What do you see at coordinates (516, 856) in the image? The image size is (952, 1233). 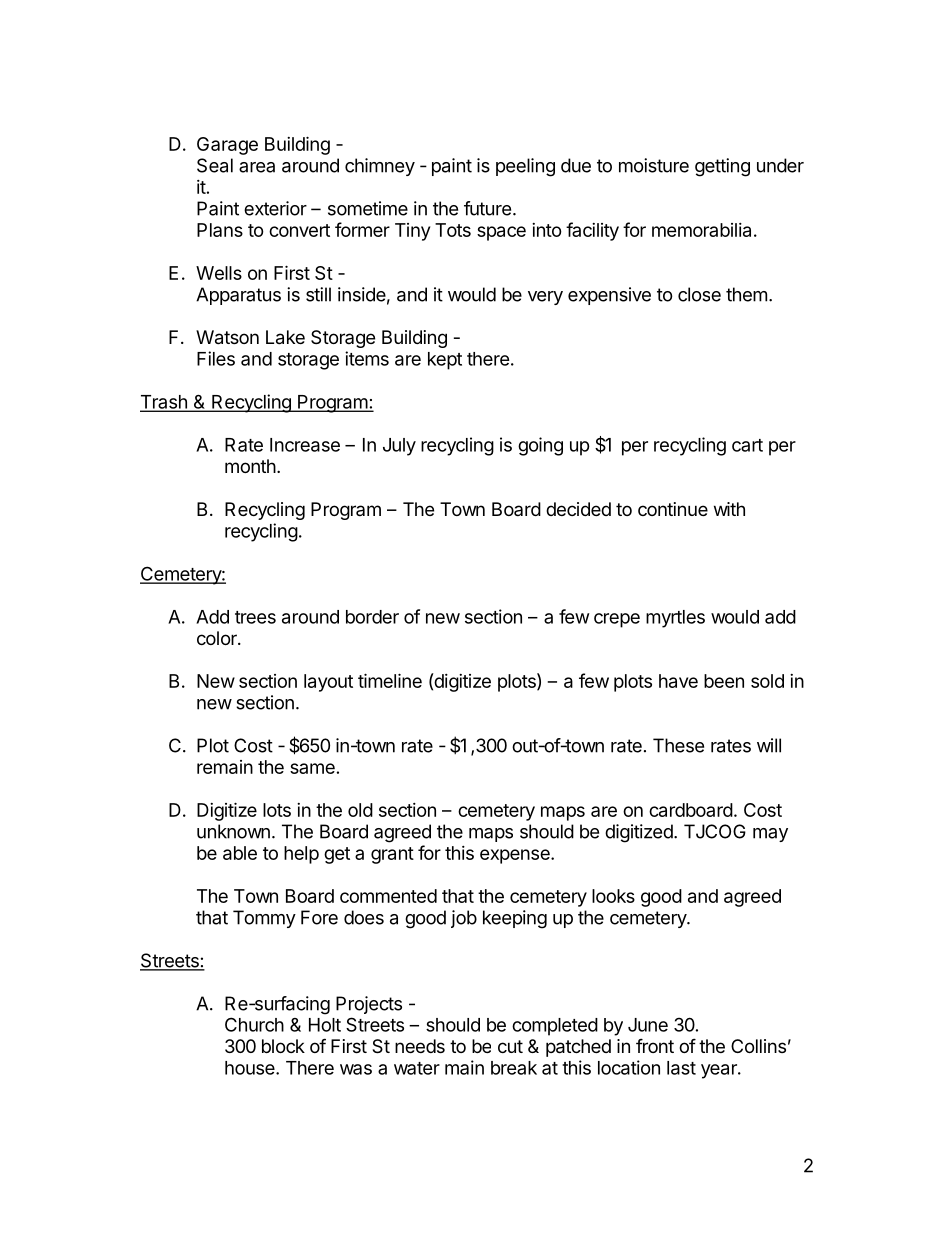 I see `expense` at bounding box center [516, 856].
